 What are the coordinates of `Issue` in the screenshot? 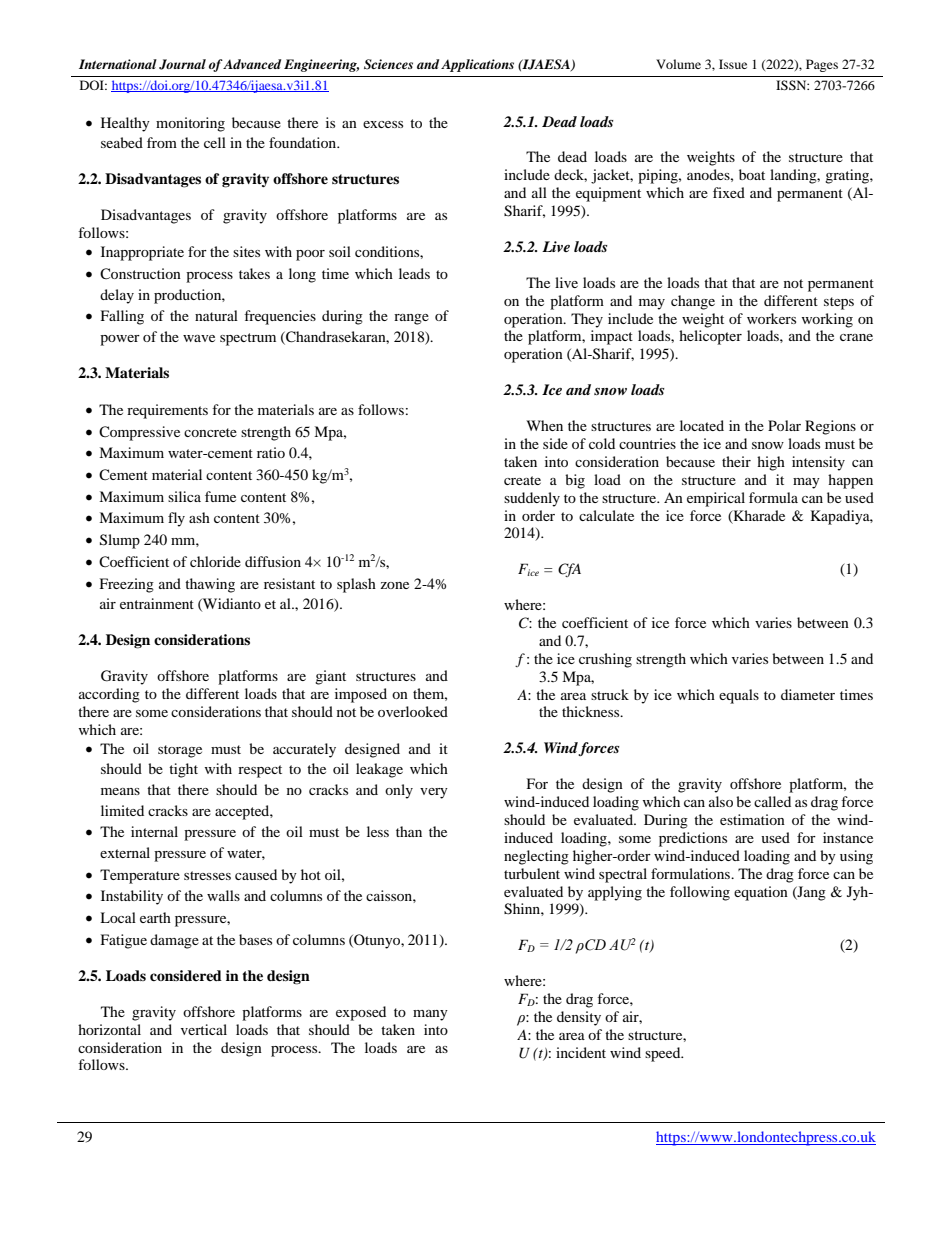 It's located at (733, 64).
